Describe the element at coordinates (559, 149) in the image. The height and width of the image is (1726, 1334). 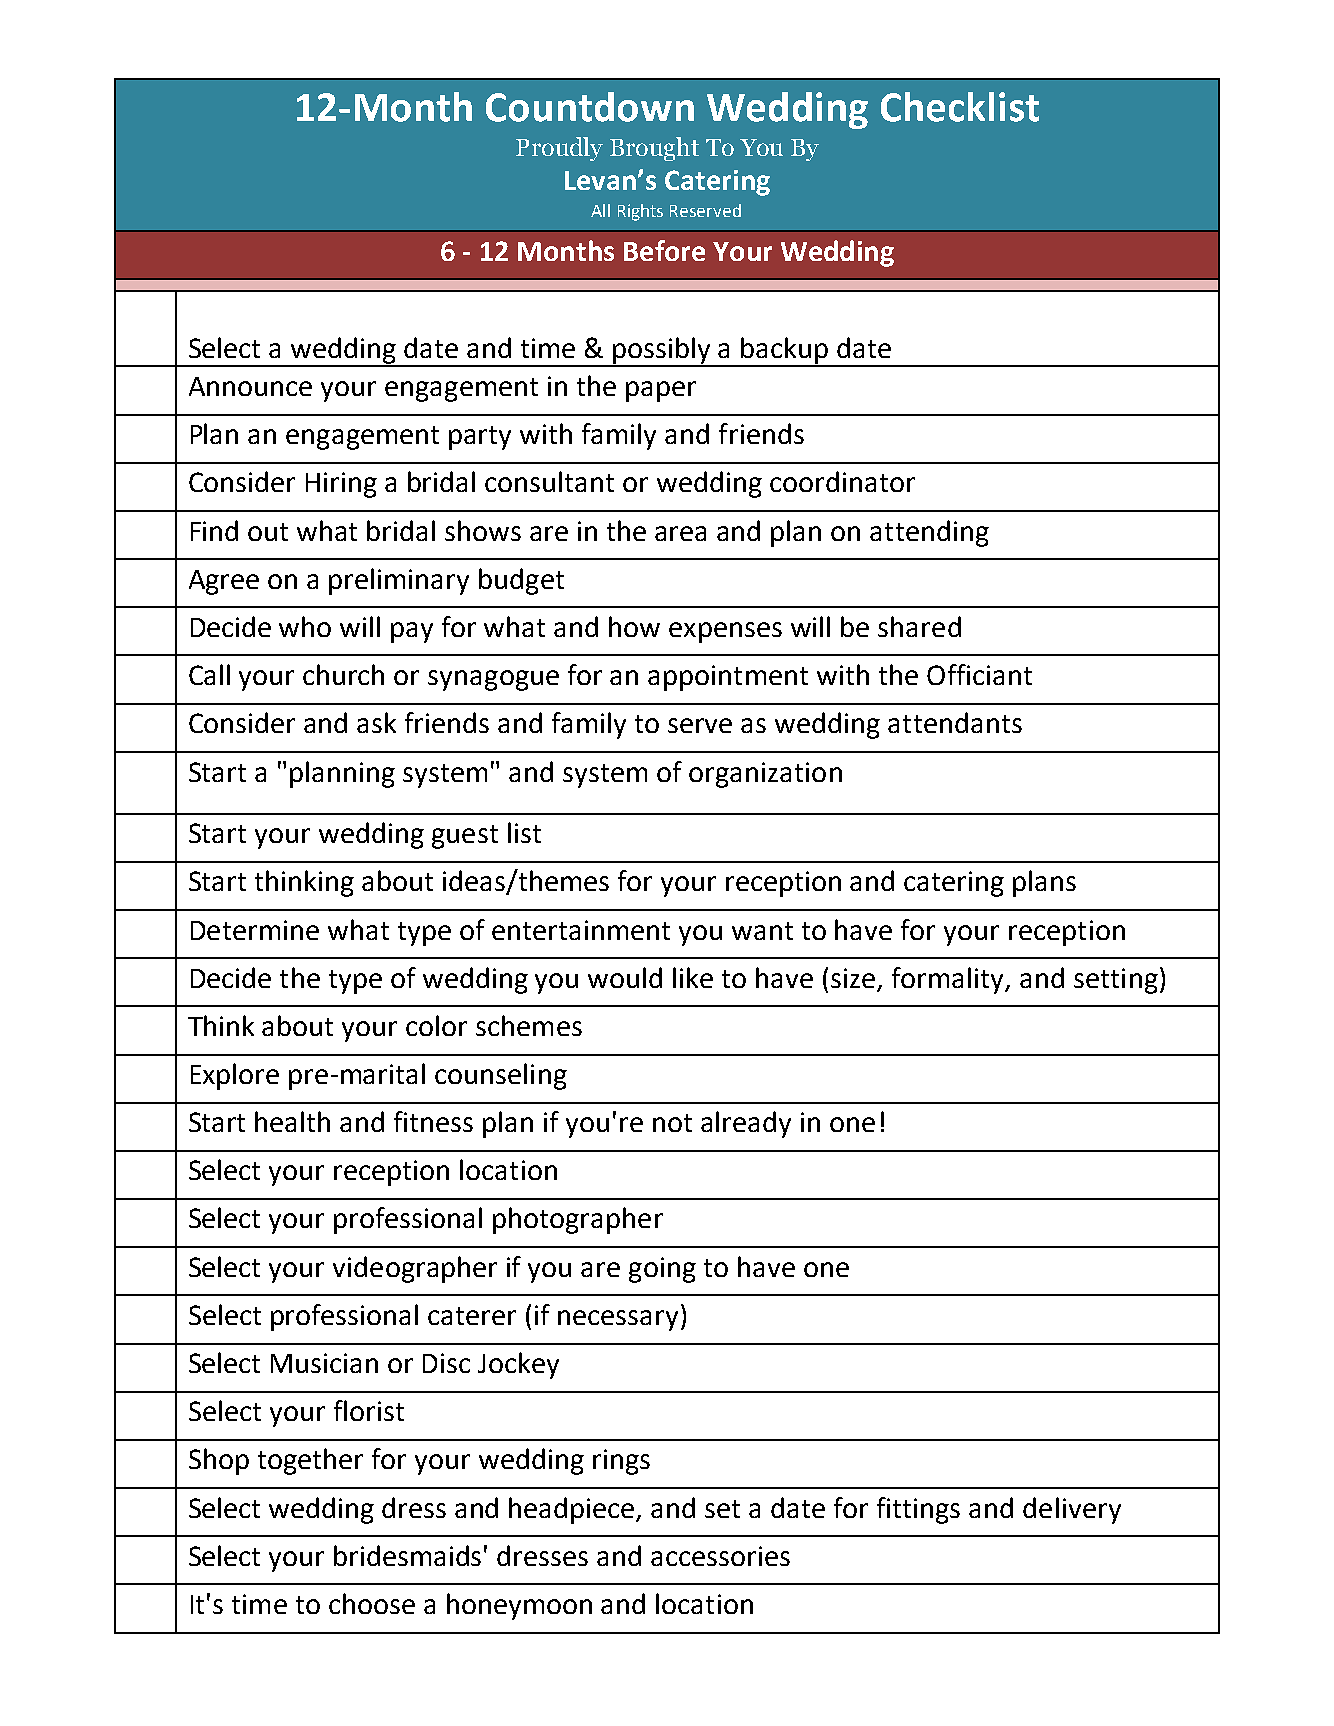
I see `Proudly` at that location.
